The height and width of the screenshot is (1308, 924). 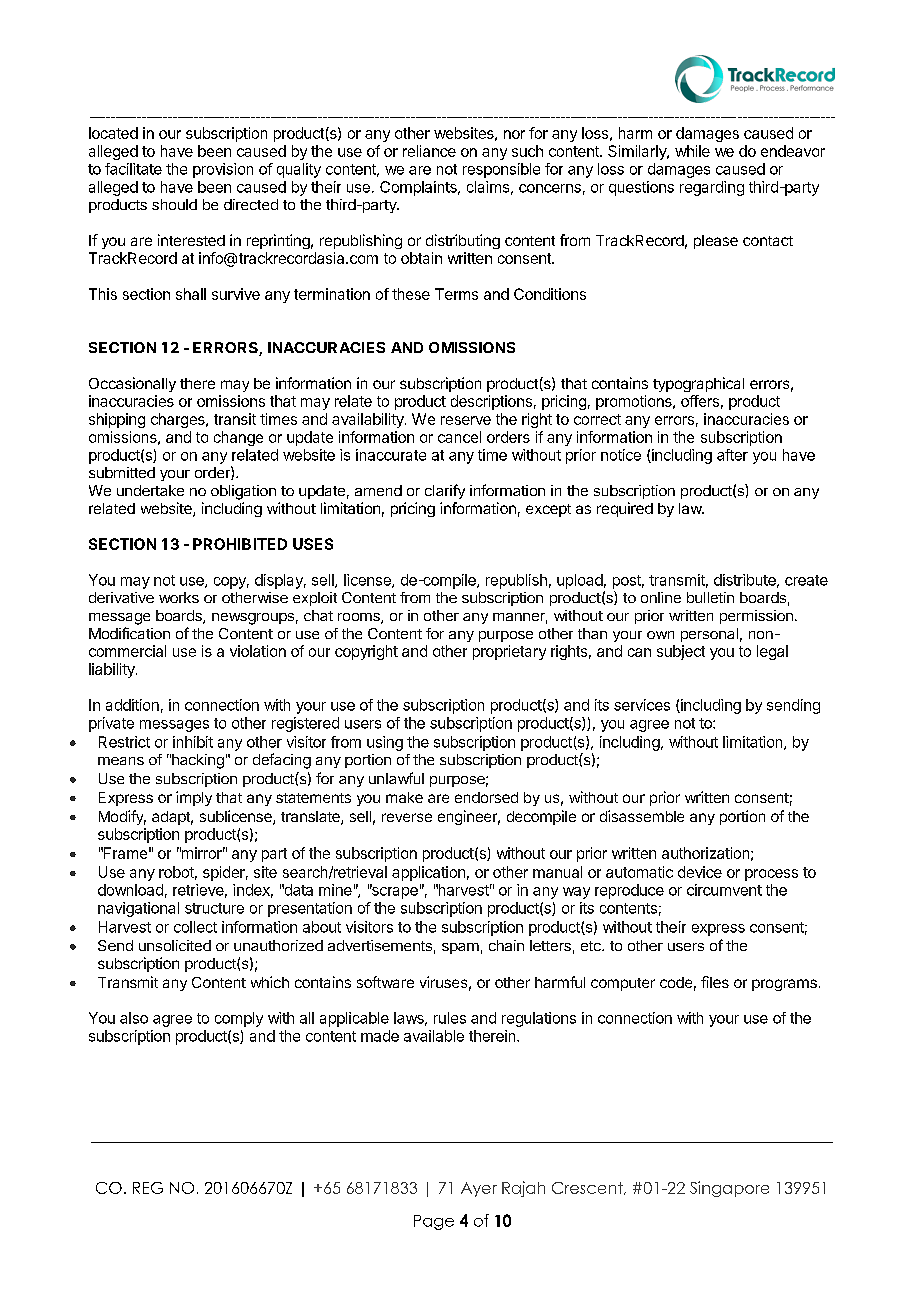 I want to click on reliance, so click(x=429, y=151).
